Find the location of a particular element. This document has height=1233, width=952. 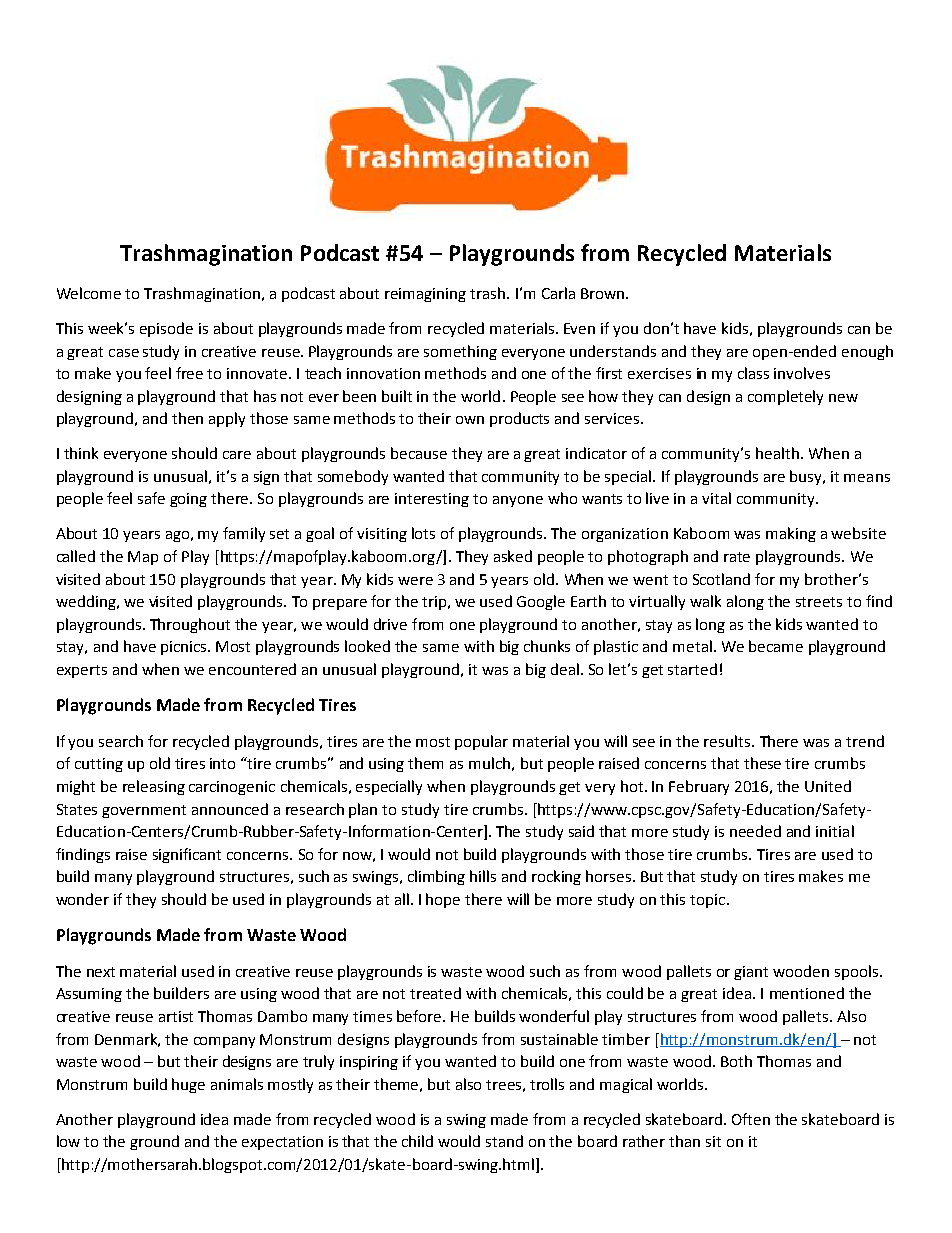

reimagining is located at coordinates (425, 295).
